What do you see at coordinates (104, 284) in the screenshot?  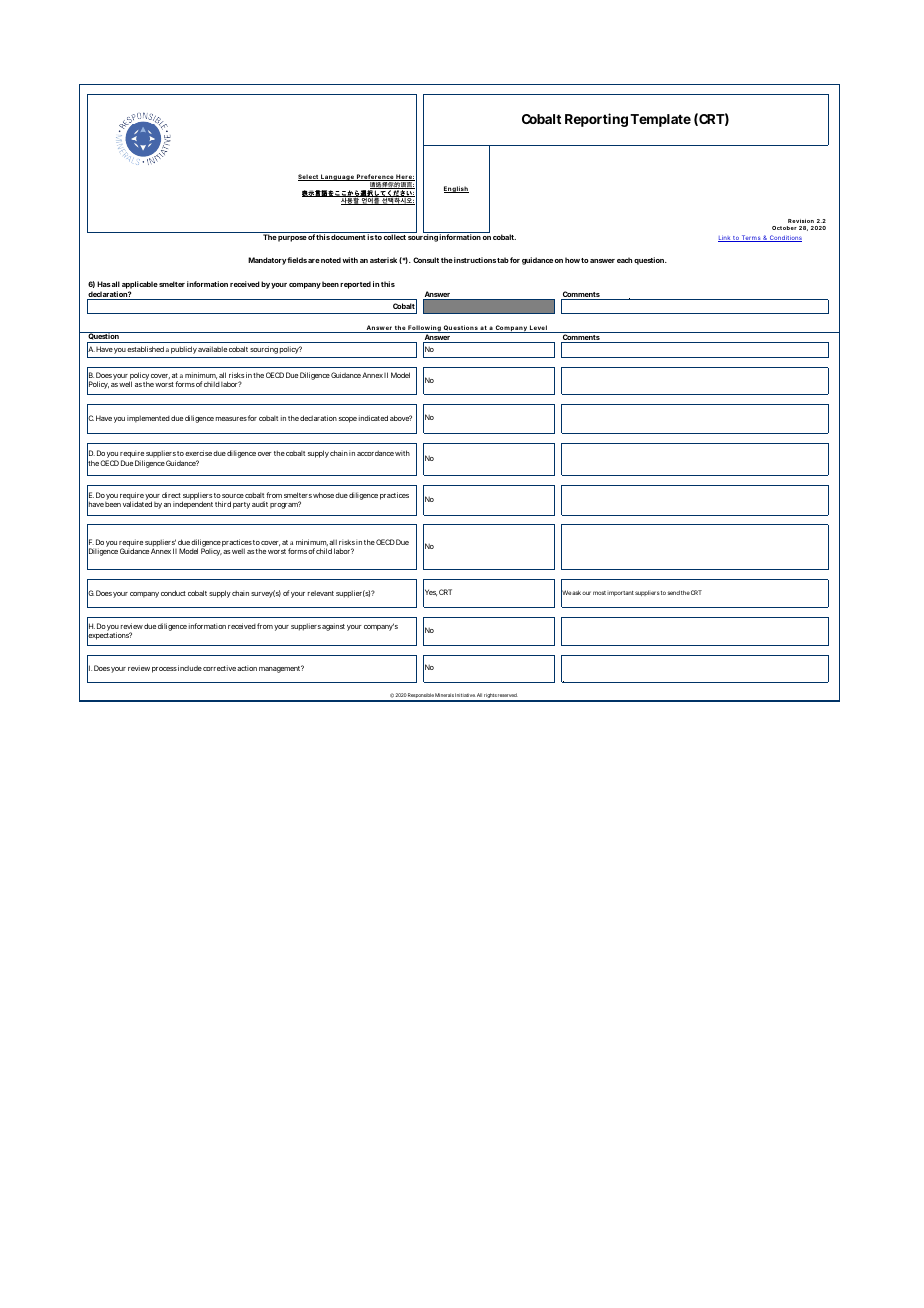 I see `Has` at bounding box center [104, 284].
